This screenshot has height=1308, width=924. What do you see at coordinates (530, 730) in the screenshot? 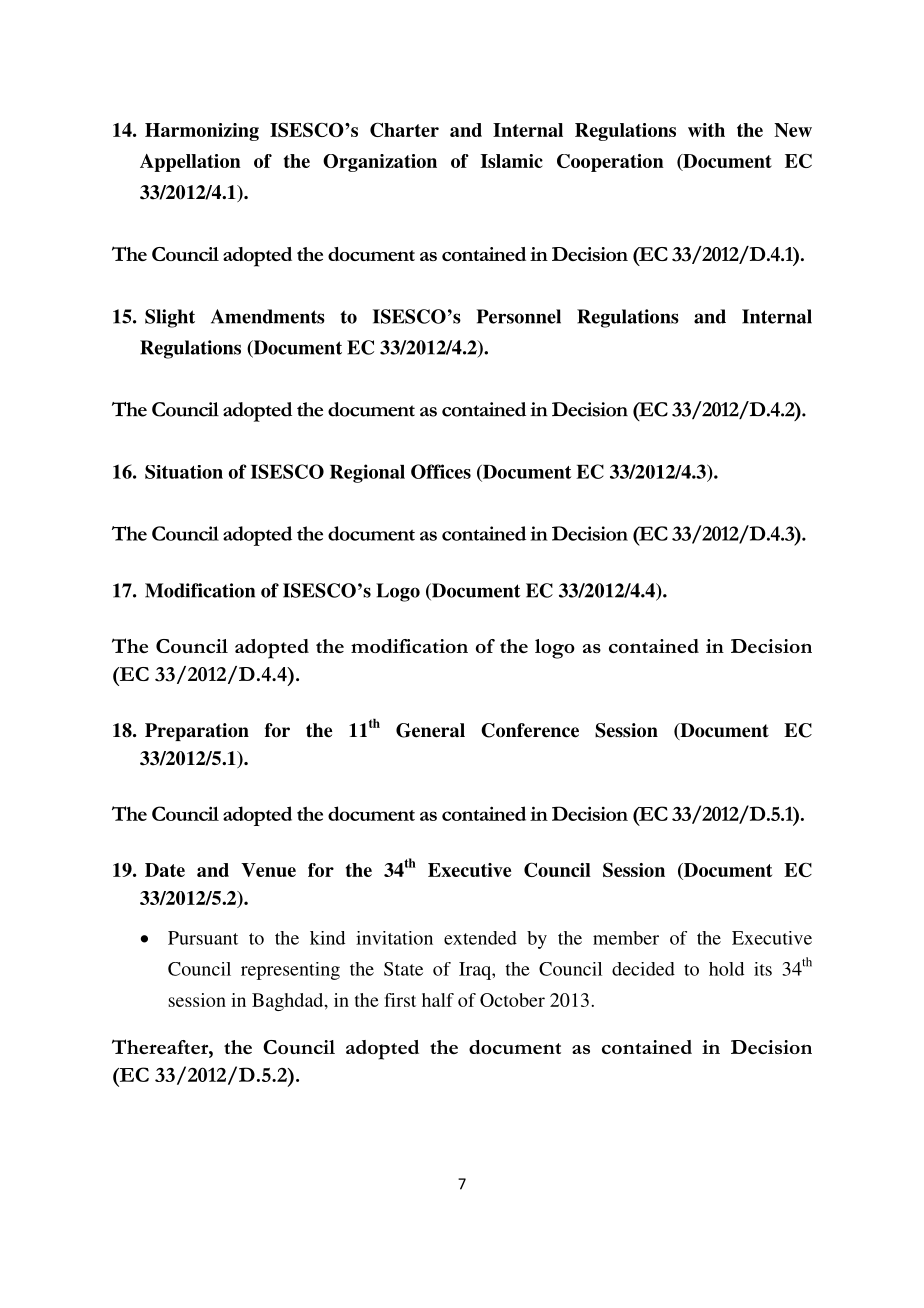
I see `Conference` at bounding box center [530, 730].
